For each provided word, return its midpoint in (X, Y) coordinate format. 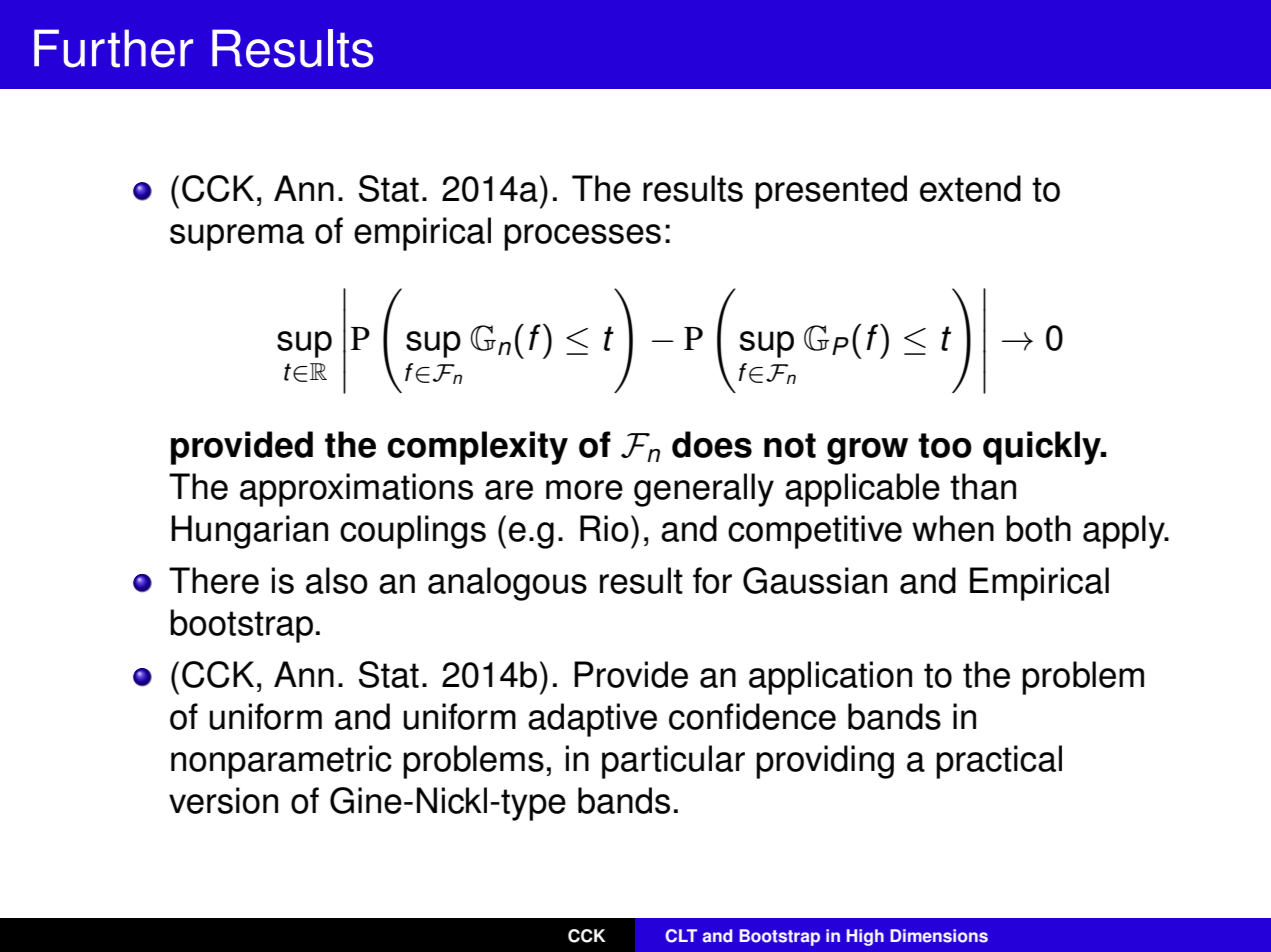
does (712, 444)
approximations (356, 490)
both (1038, 528)
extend (970, 188)
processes (582, 237)
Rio (604, 528)
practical (999, 762)
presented (831, 192)
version (223, 800)
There (214, 580)
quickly (1043, 448)
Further (113, 48)
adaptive (592, 720)
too (945, 445)
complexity (477, 448)
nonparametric (281, 762)
